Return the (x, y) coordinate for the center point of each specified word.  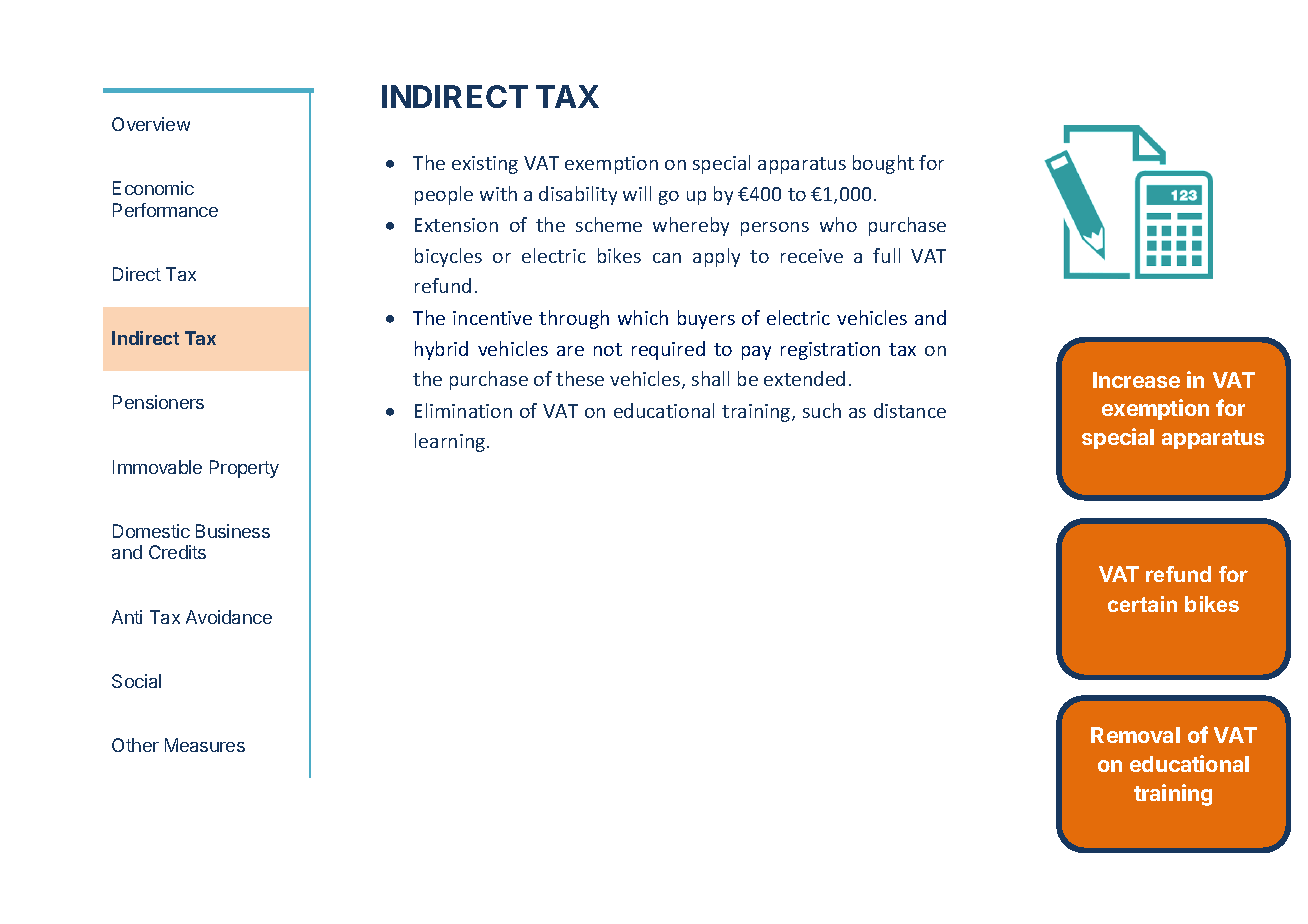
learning (451, 442)
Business (233, 531)
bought (883, 164)
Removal (1135, 735)
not (608, 349)
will (637, 193)
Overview (151, 124)
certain (1142, 604)
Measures (205, 745)
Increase (1136, 380)
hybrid (441, 350)
